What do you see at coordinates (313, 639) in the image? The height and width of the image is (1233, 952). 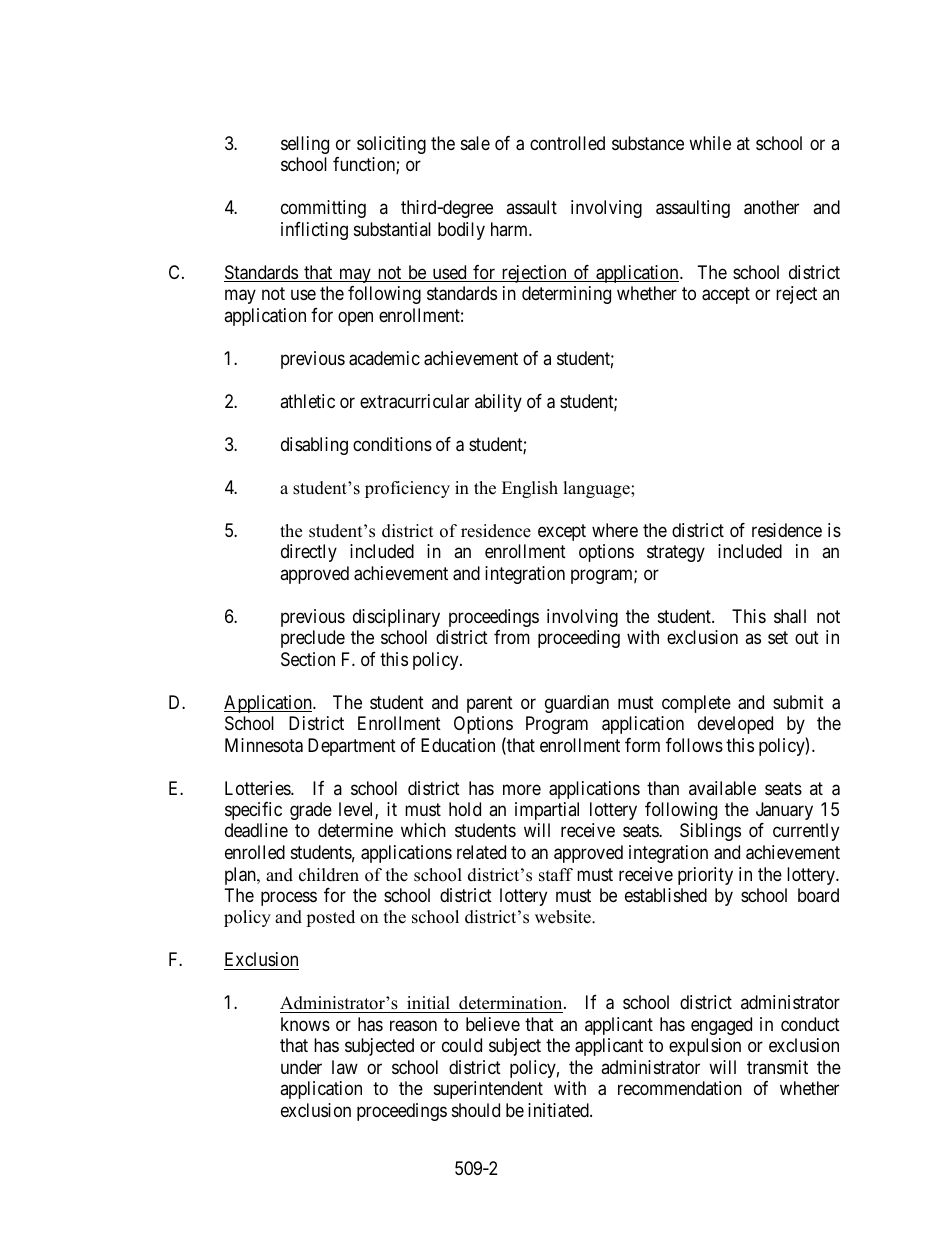 I see `preclude` at bounding box center [313, 639].
